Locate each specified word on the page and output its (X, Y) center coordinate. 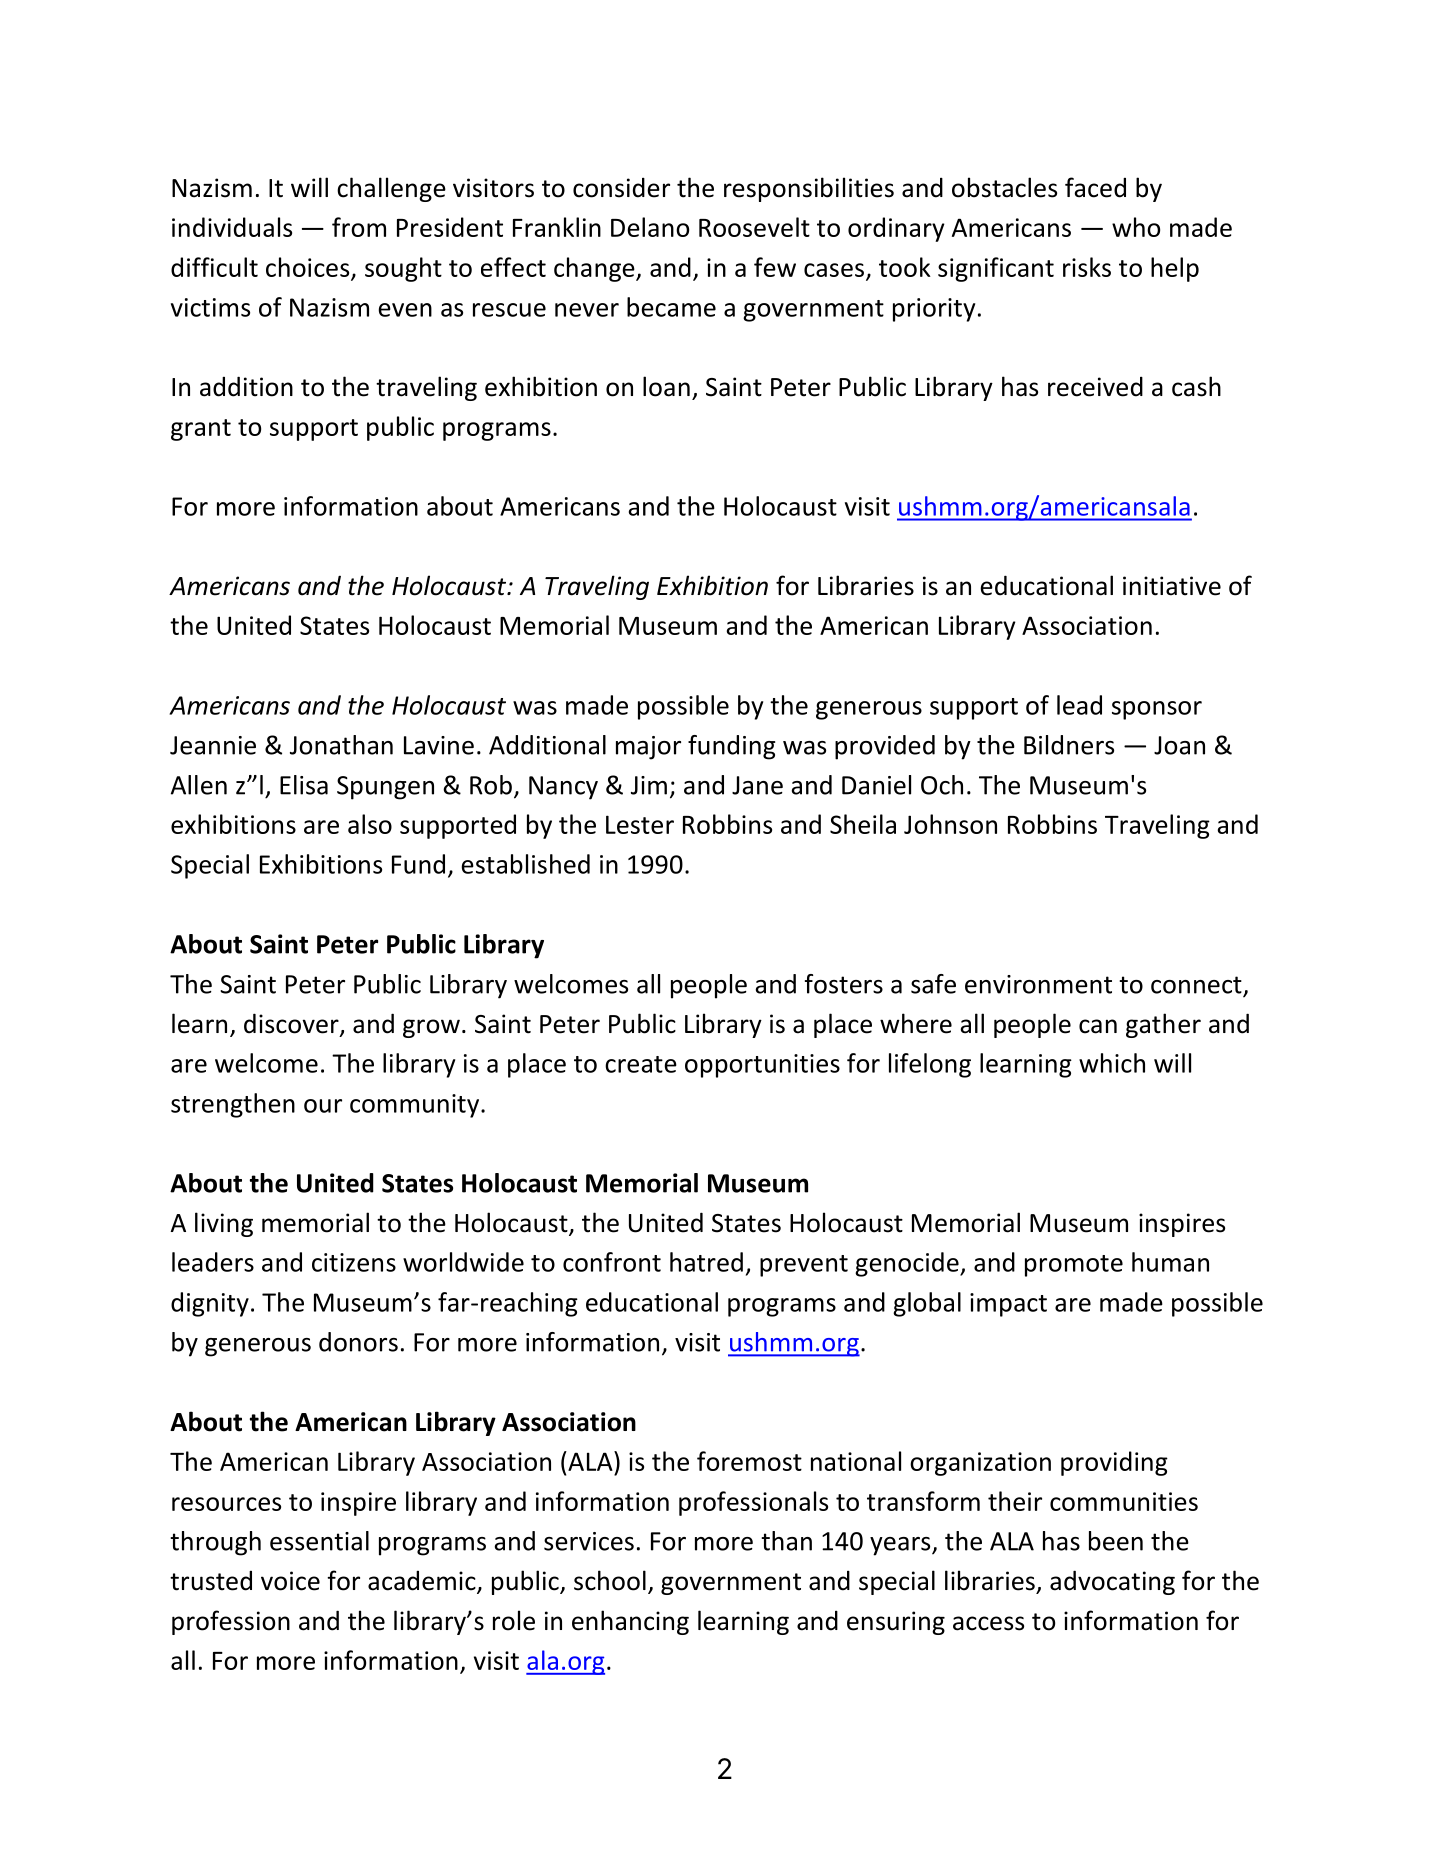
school (610, 1580)
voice (290, 1581)
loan (666, 386)
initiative (1172, 586)
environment (1038, 984)
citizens (354, 1262)
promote (1074, 1266)
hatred (706, 1262)
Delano (650, 227)
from (359, 227)
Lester (640, 824)
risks (1087, 267)
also (370, 824)
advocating (1112, 1582)
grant (201, 430)
